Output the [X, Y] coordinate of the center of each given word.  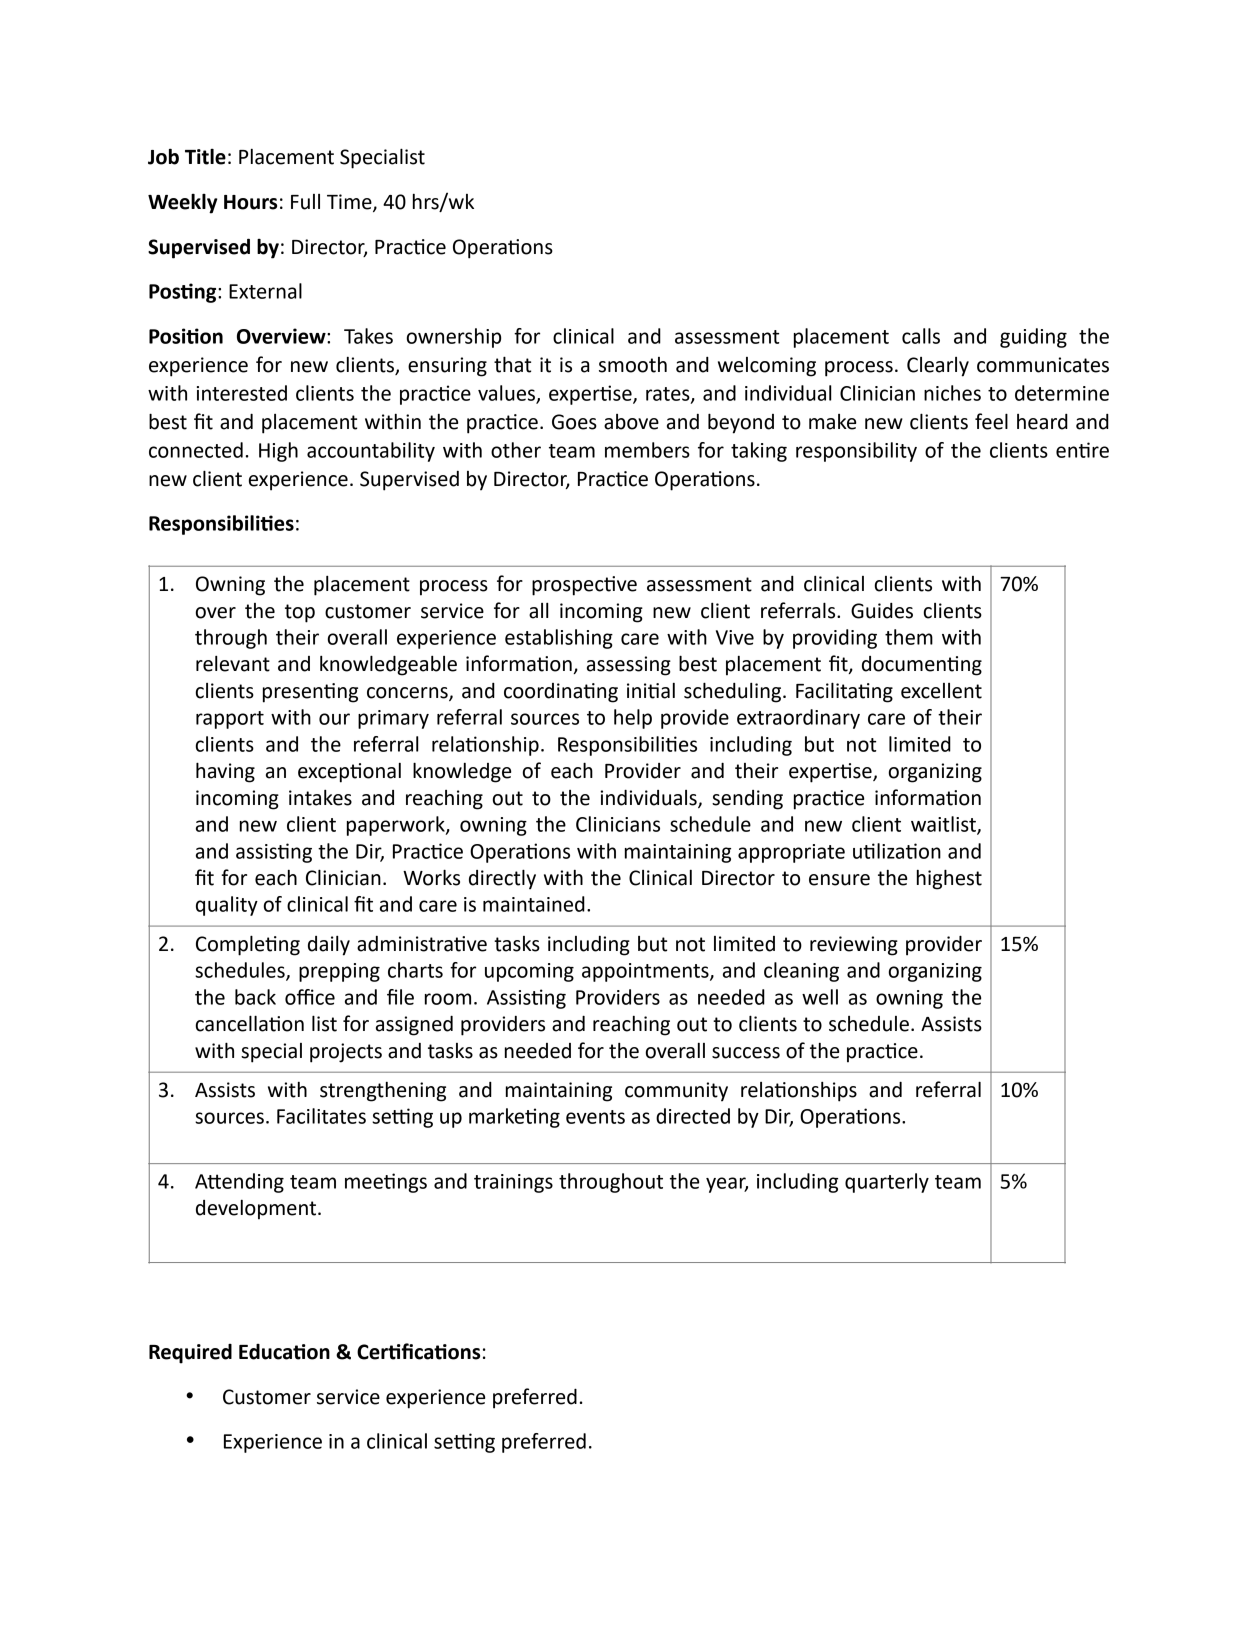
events [595, 1117]
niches [952, 393]
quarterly [887, 1183]
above [631, 422]
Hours [250, 202]
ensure [839, 880]
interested [242, 393]
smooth [633, 365]
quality [227, 906]
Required [190, 1354]
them [909, 637]
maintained [534, 904]
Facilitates [321, 1116]
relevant [233, 664]
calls [921, 336]
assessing [629, 666]
